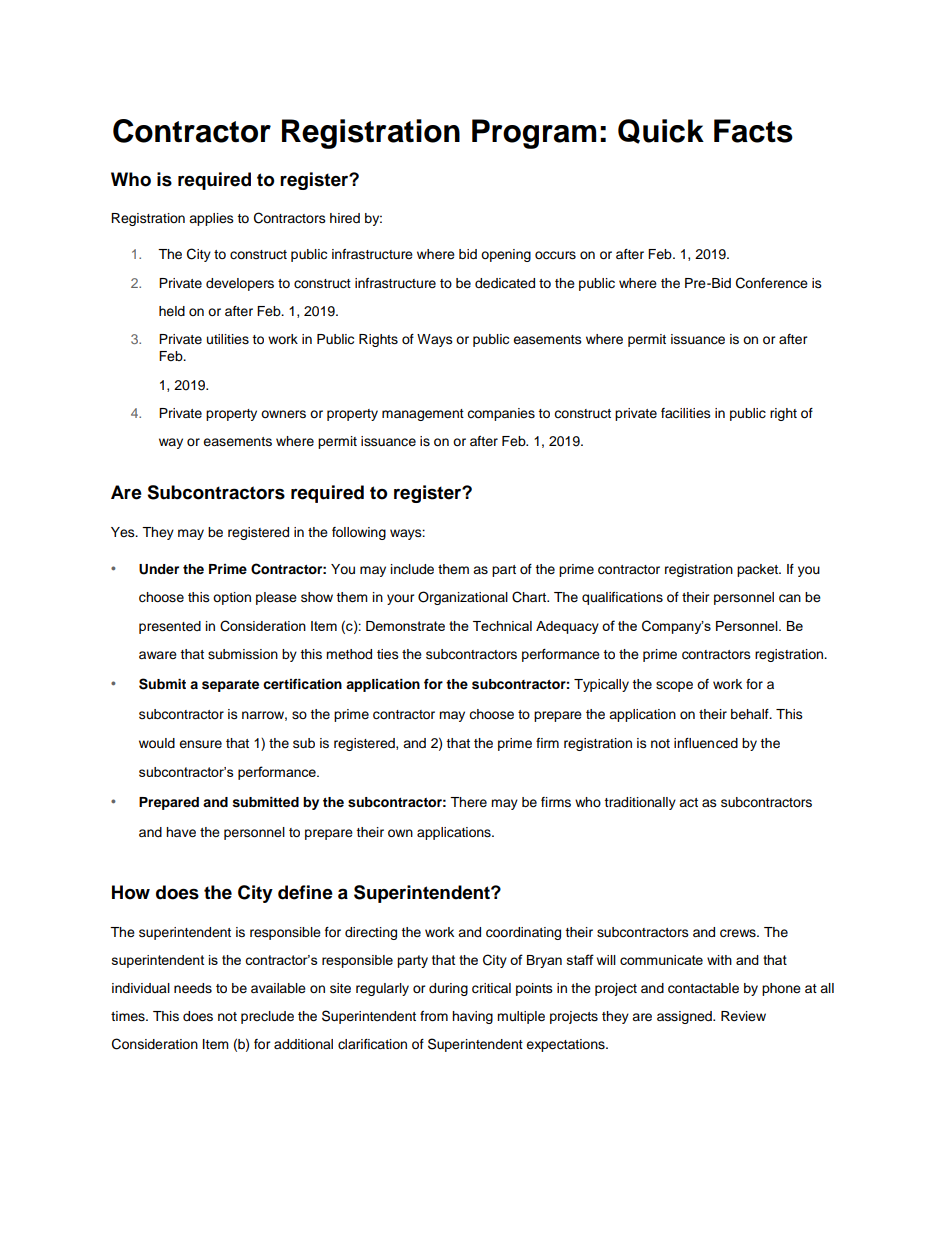  I want to click on having, so click(472, 1017).
